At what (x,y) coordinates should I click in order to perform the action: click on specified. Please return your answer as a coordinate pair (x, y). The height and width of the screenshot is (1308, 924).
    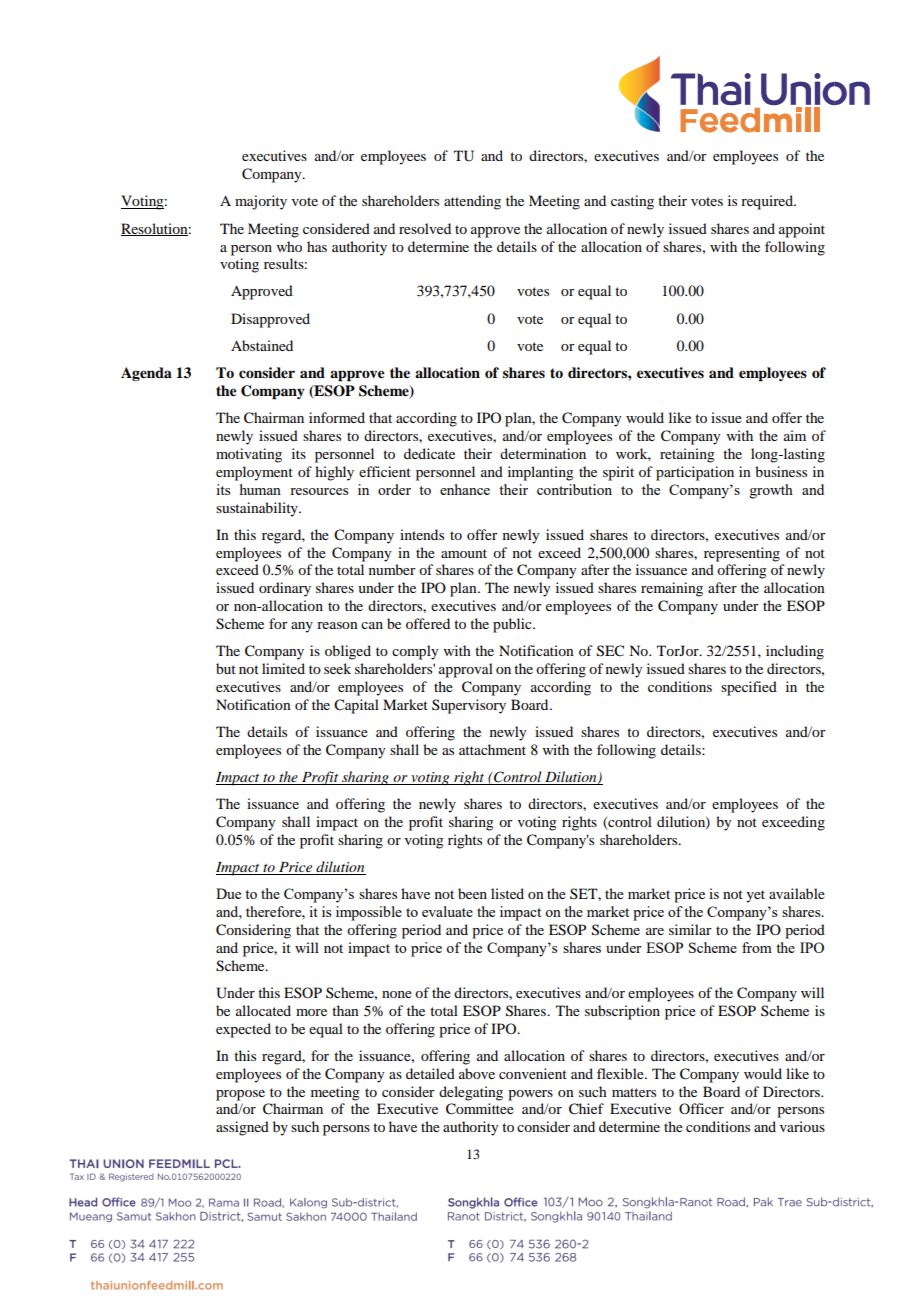
    Looking at the image, I should click on (749, 688).
